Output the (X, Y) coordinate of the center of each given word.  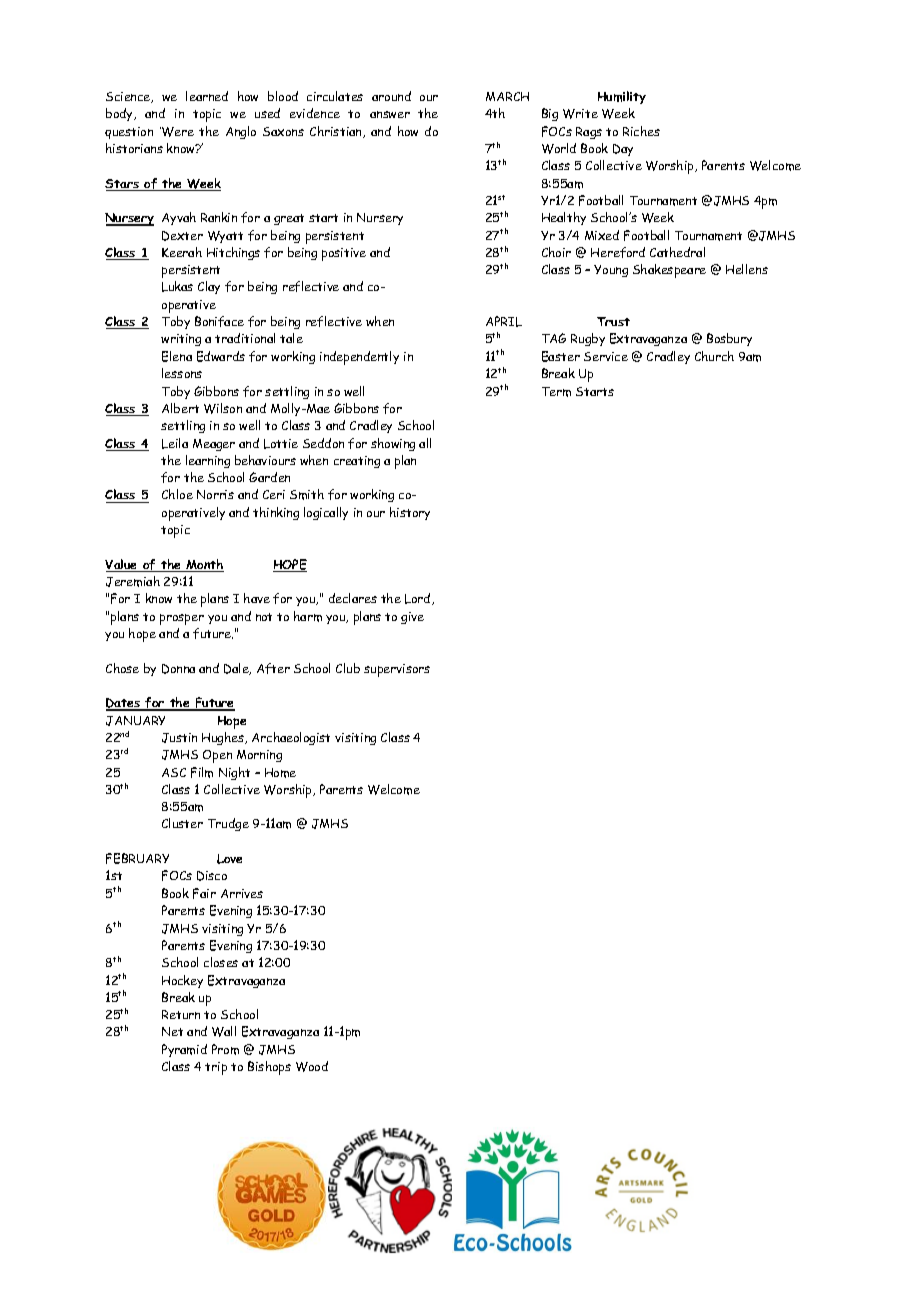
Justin (179, 738)
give (412, 618)
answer (390, 114)
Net (172, 1031)
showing (393, 444)
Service (606, 356)
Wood (312, 1066)
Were (177, 132)
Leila (175, 443)
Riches (641, 131)
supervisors (397, 670)
